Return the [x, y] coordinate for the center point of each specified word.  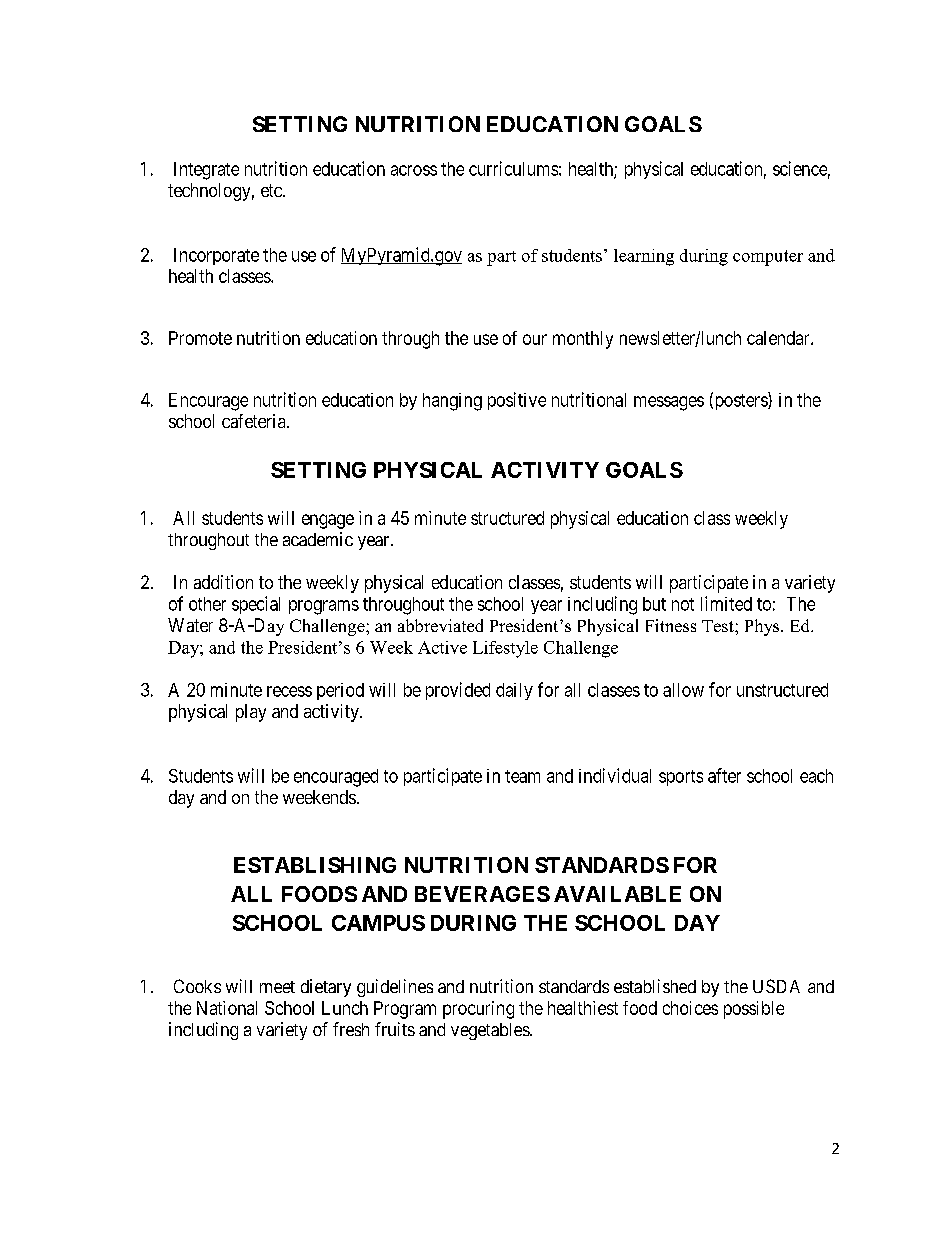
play [251, 713]
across [414, 170]
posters [740, 401]
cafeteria [255, 421]
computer [768, 258]
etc [272, 190]
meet [277, 987]
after [724, 775]
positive [517, 401]
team [522, 776]
